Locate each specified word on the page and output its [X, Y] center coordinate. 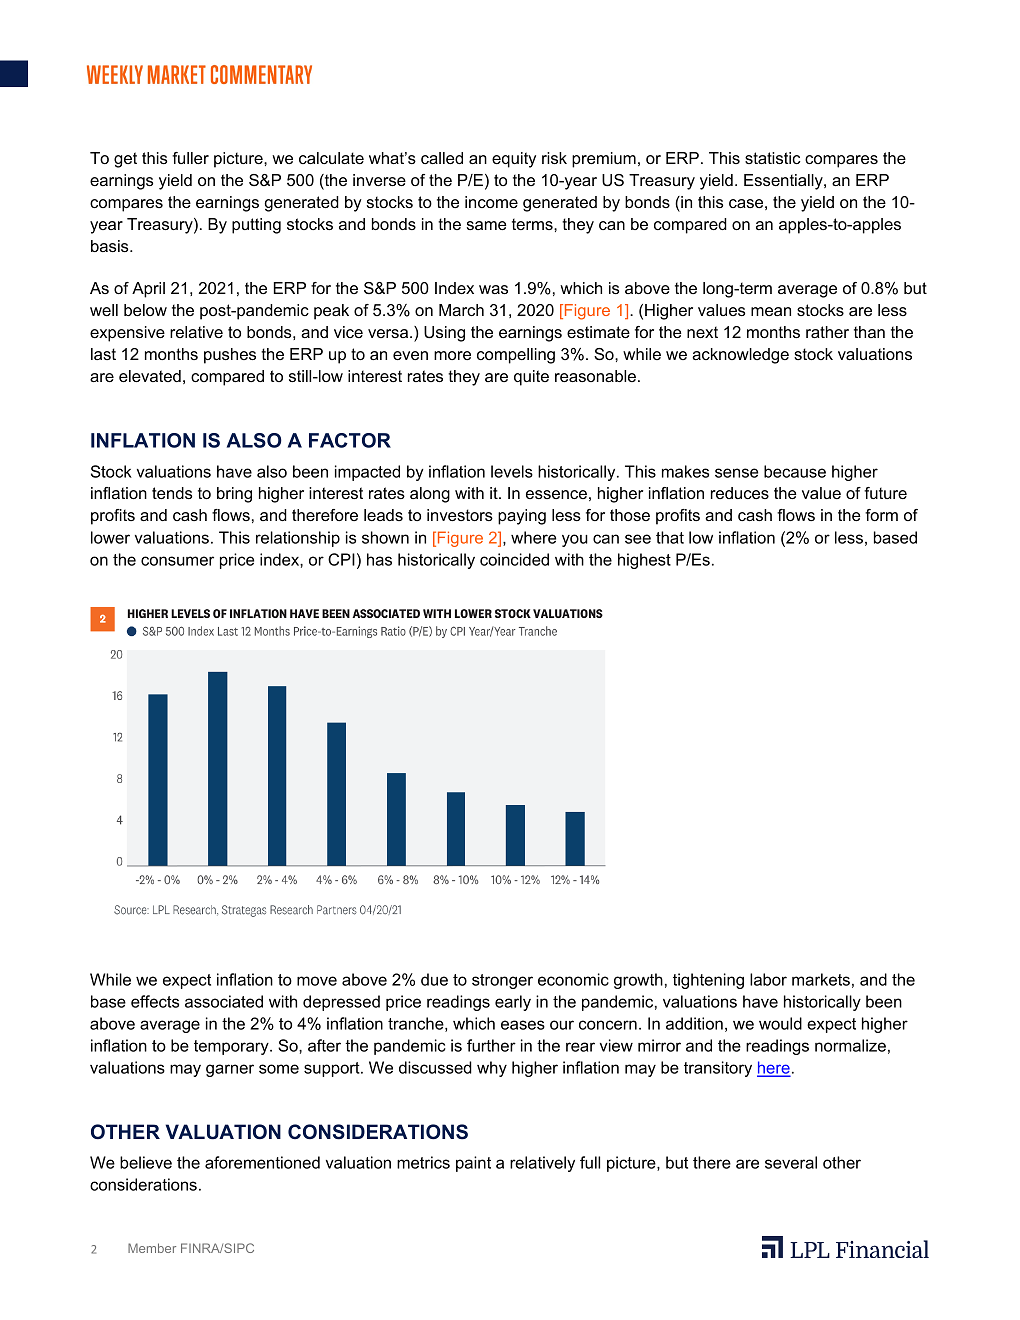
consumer [177, 561]
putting [256, 226]
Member [152, 1248]
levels [512, 471]
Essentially [784, 182]
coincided [514, 559]
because [795, 471]
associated [224, 1001]
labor [768, 979]
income [491, 202]
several [791, 1162]
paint [473, 1164]
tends [172, 493]
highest [644, 561]
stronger [502, 981]
